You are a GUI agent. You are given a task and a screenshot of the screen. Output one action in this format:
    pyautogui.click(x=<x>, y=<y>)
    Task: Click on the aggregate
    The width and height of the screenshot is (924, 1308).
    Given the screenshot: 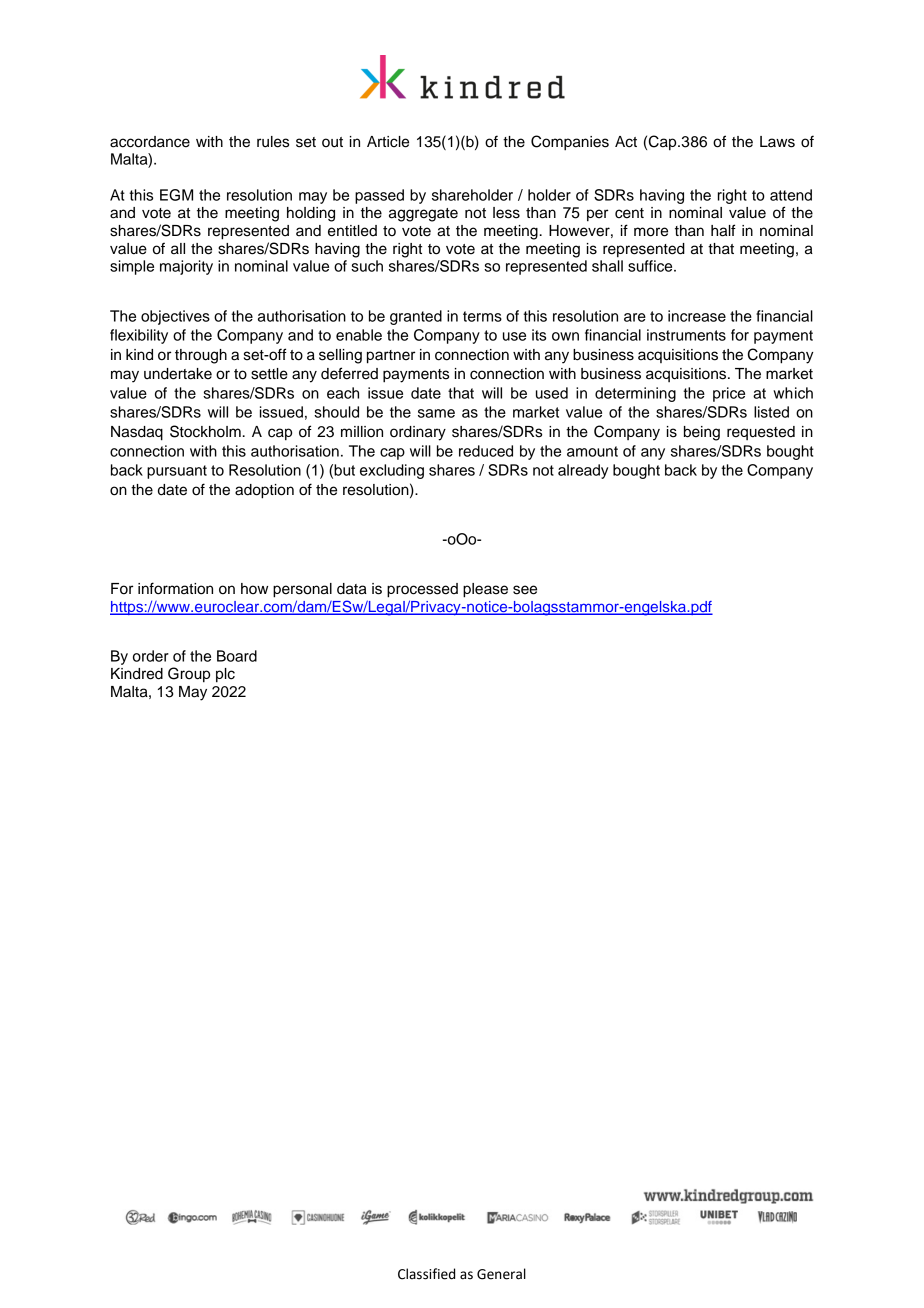 What is the action you would take?
    pyautogui.click(x=423, y=215)
